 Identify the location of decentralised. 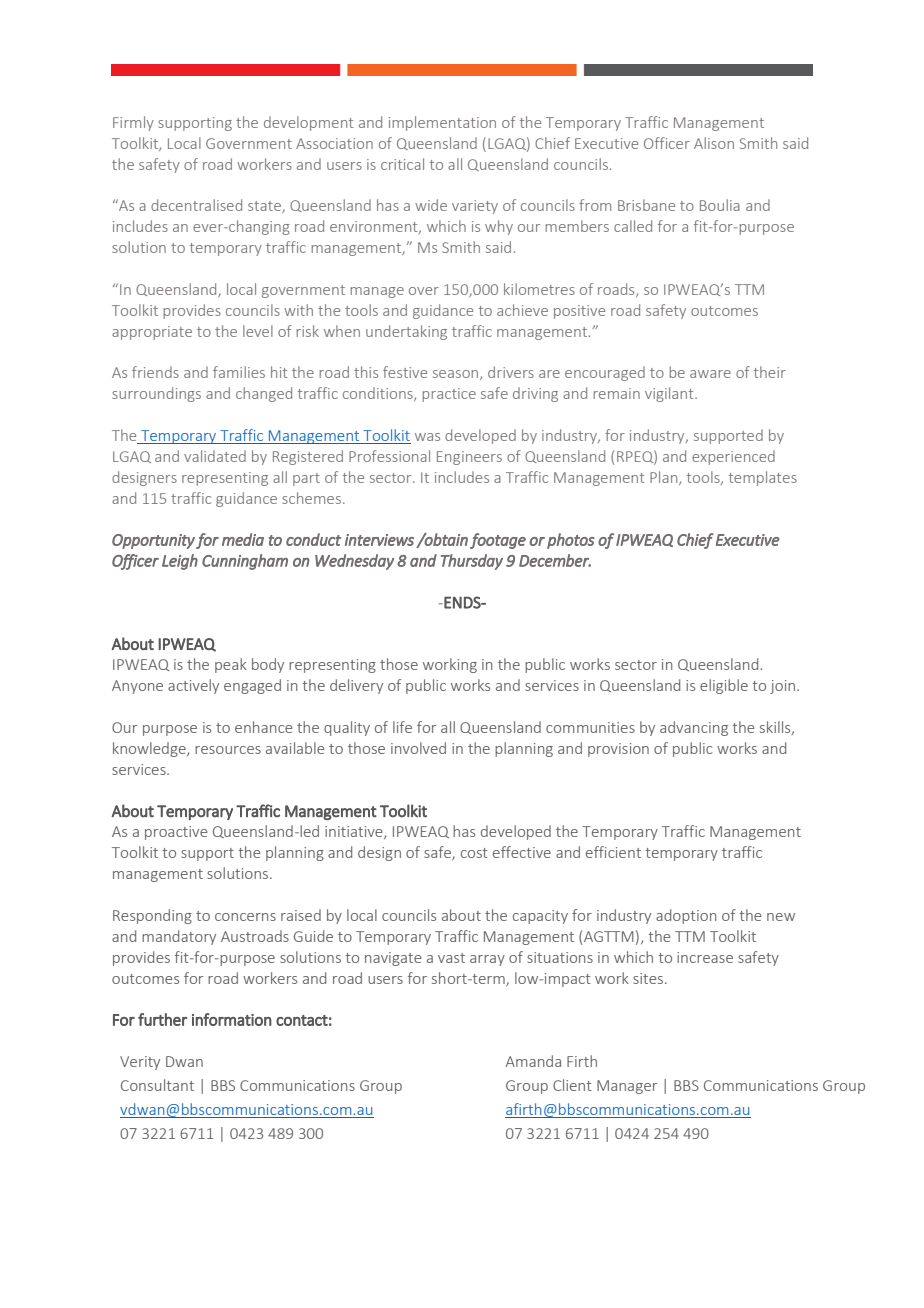
(196, 205).
